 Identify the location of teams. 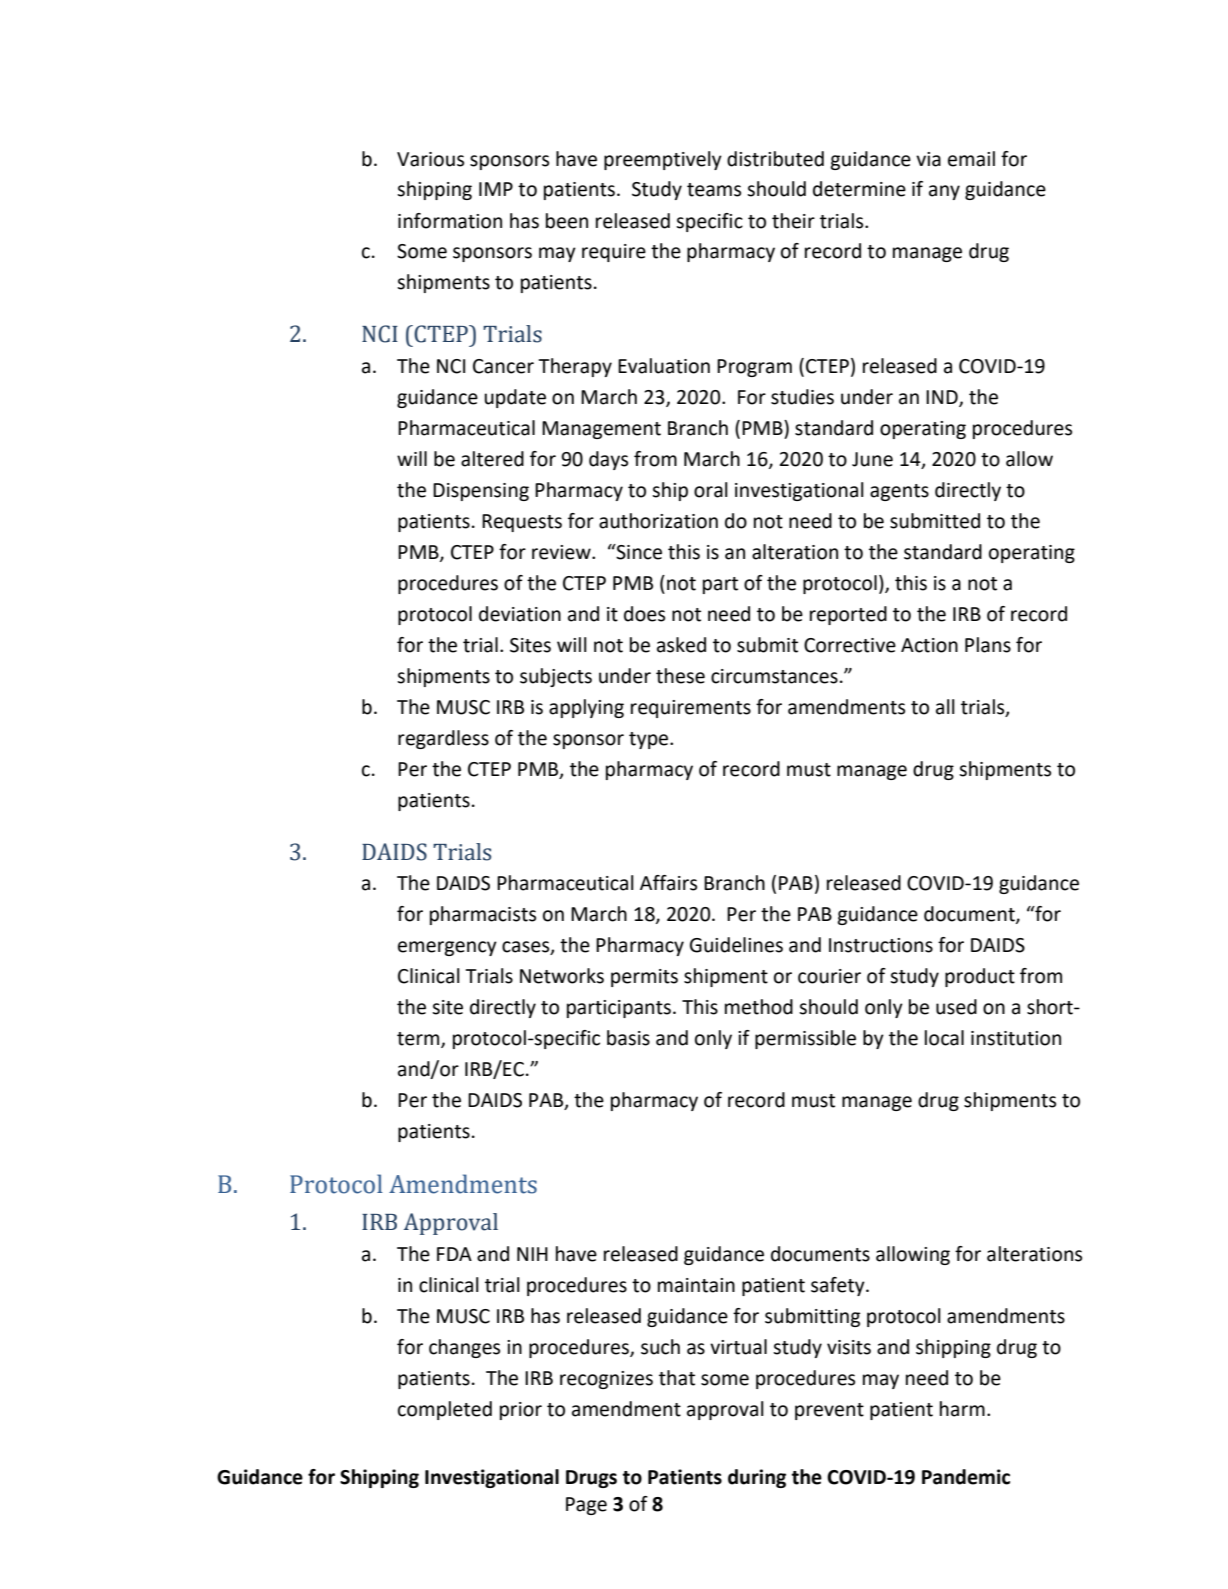
(714, 190).
